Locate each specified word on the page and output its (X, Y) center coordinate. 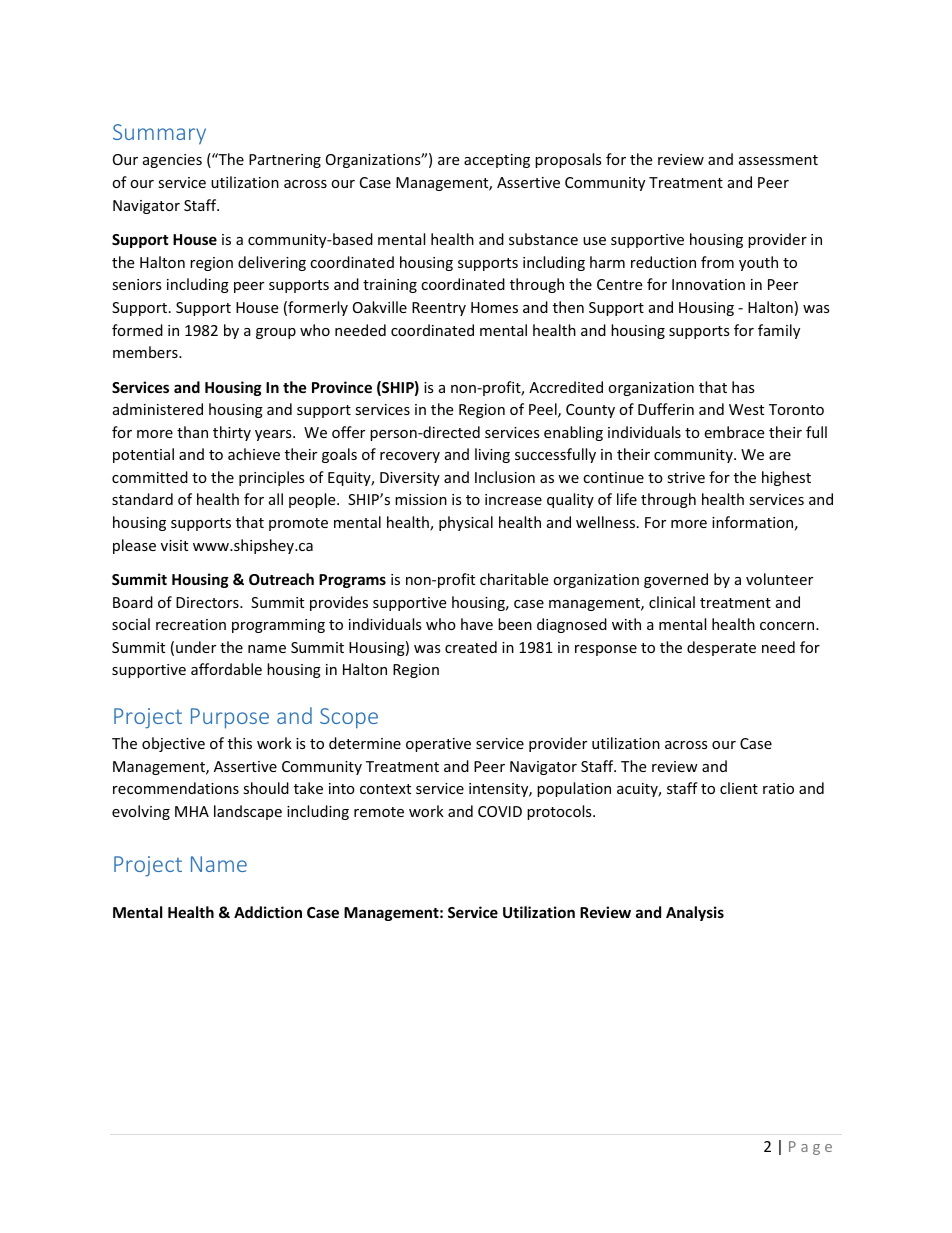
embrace (734, 432)
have (477, 624)
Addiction (268, 912)
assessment (778, 160)
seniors (137, 284)
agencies (172, 161)
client (739, 788)
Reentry (439, 309)
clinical (672, 602)
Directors (208, 602)
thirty (232, 433)
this (240, 743)
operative (438, 745)
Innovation (708, 284)
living (492, 455)
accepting (497, 161)
